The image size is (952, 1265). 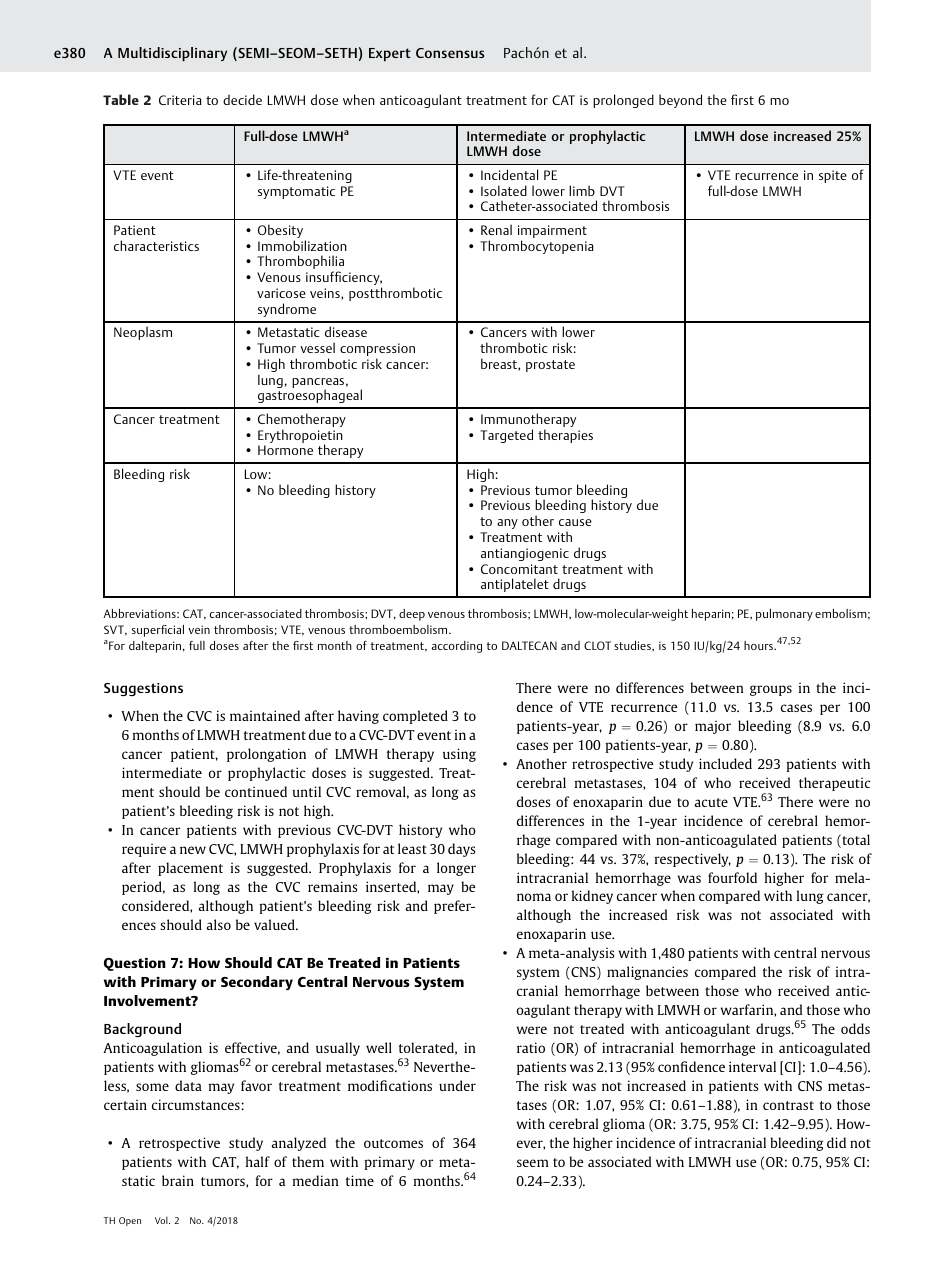 I want to click on Consensus, so click(x=450, y=53).
